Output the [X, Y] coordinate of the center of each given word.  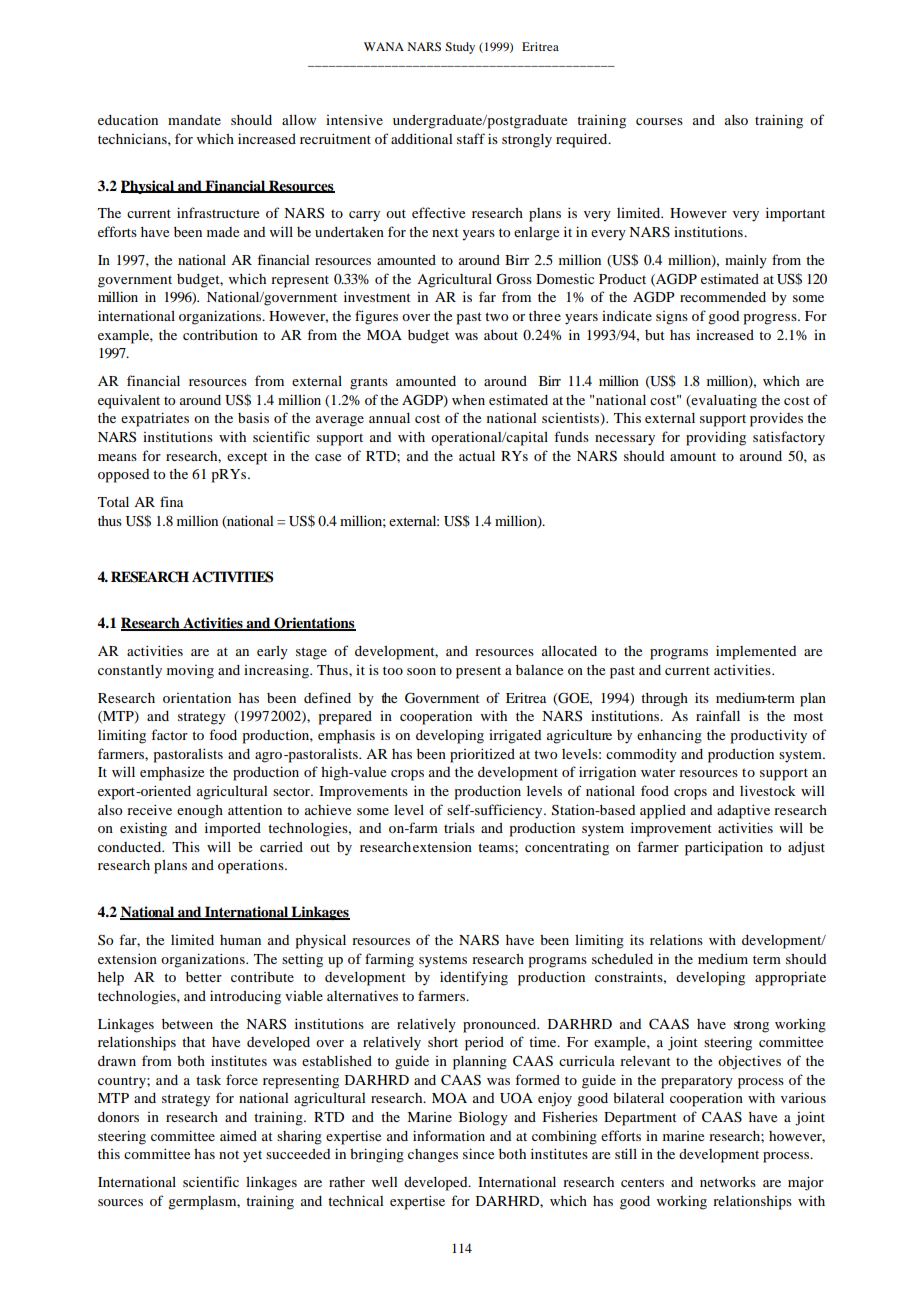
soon [421, 671]
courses [659, 121]
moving [190, 672]
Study [460, 48]
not [229, 1155]
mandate [194, 120]
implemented [756, 652]
